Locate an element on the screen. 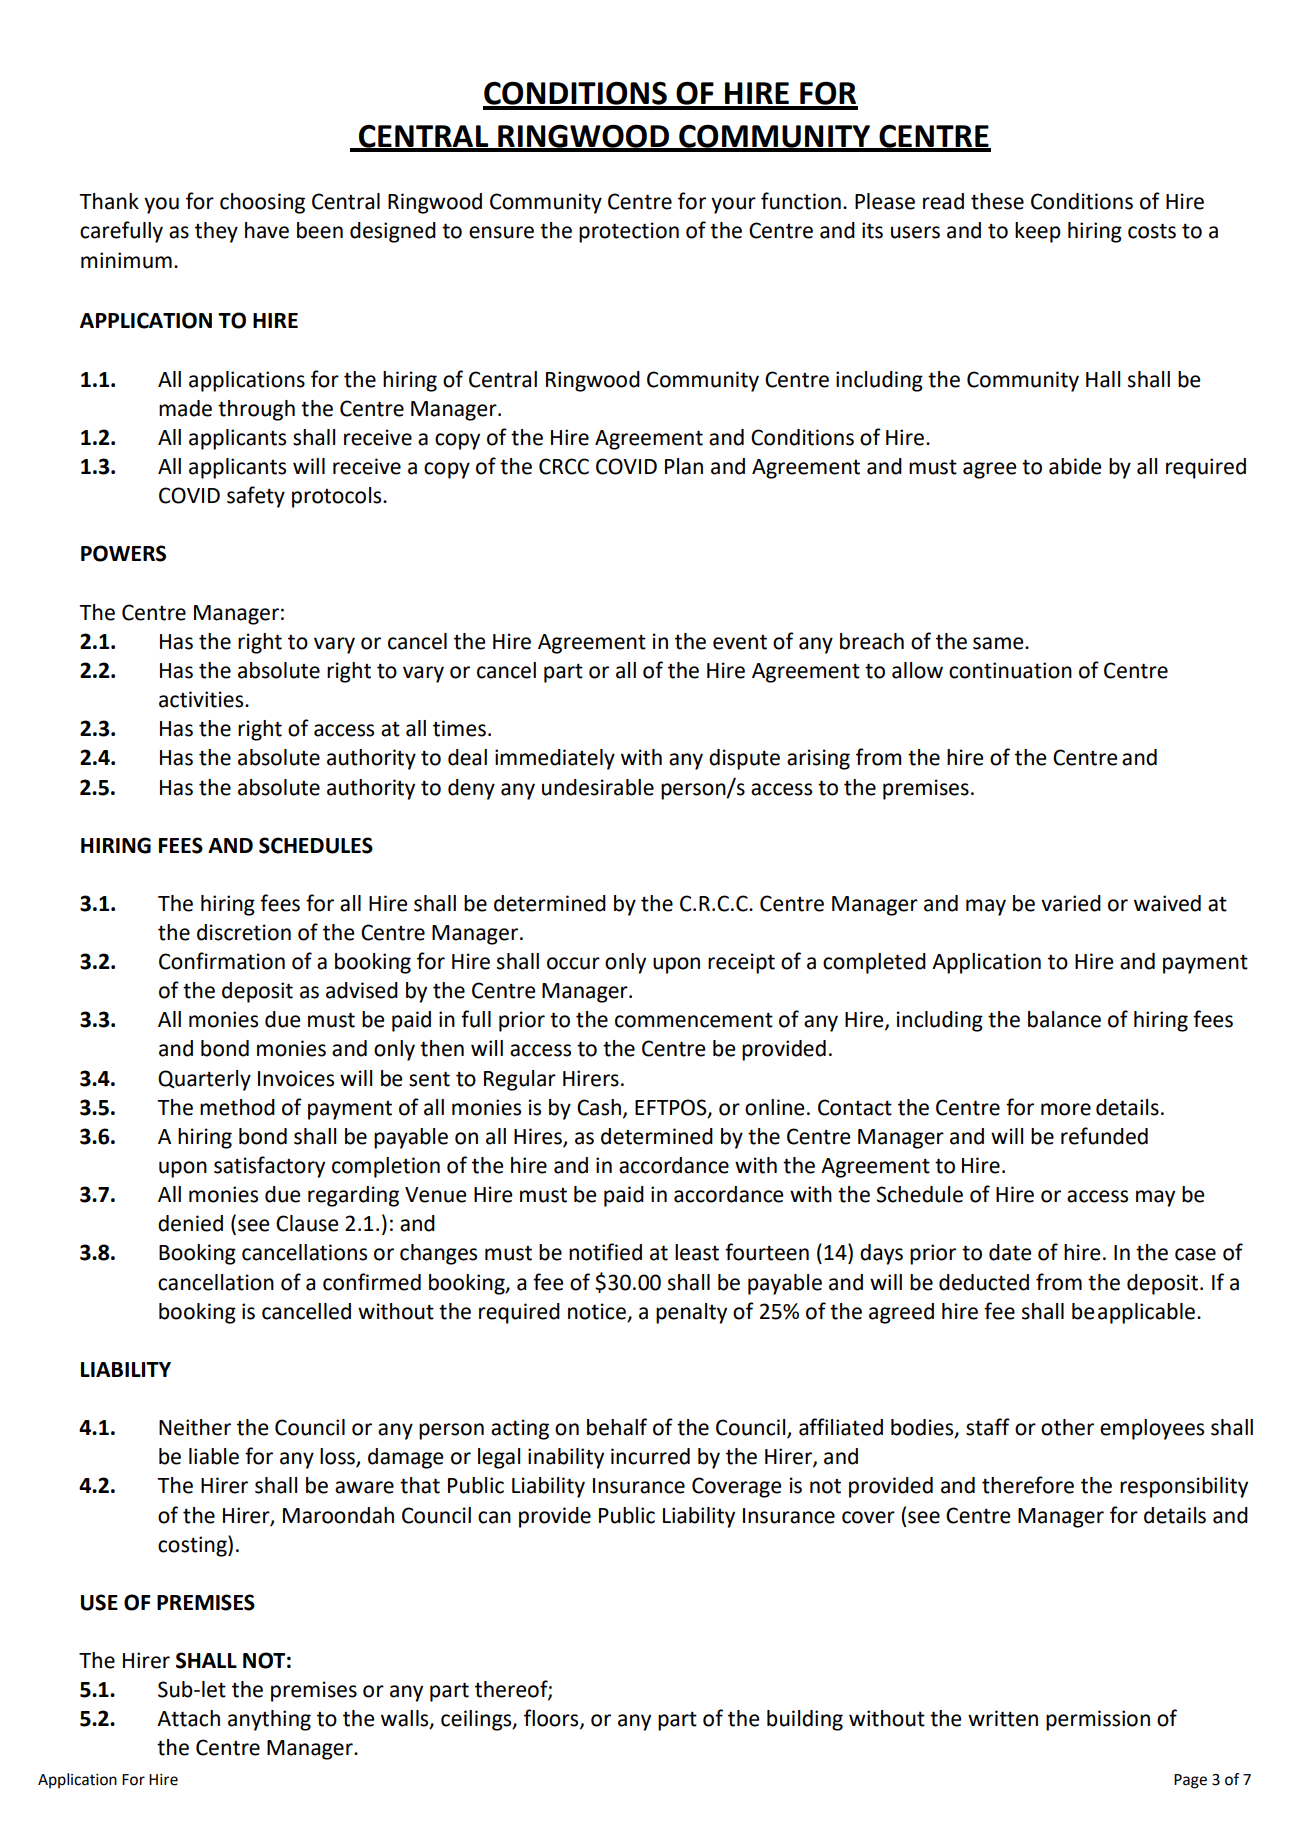 The image size is (1292, 1827). keep is located at coordinates (1038, 232).
